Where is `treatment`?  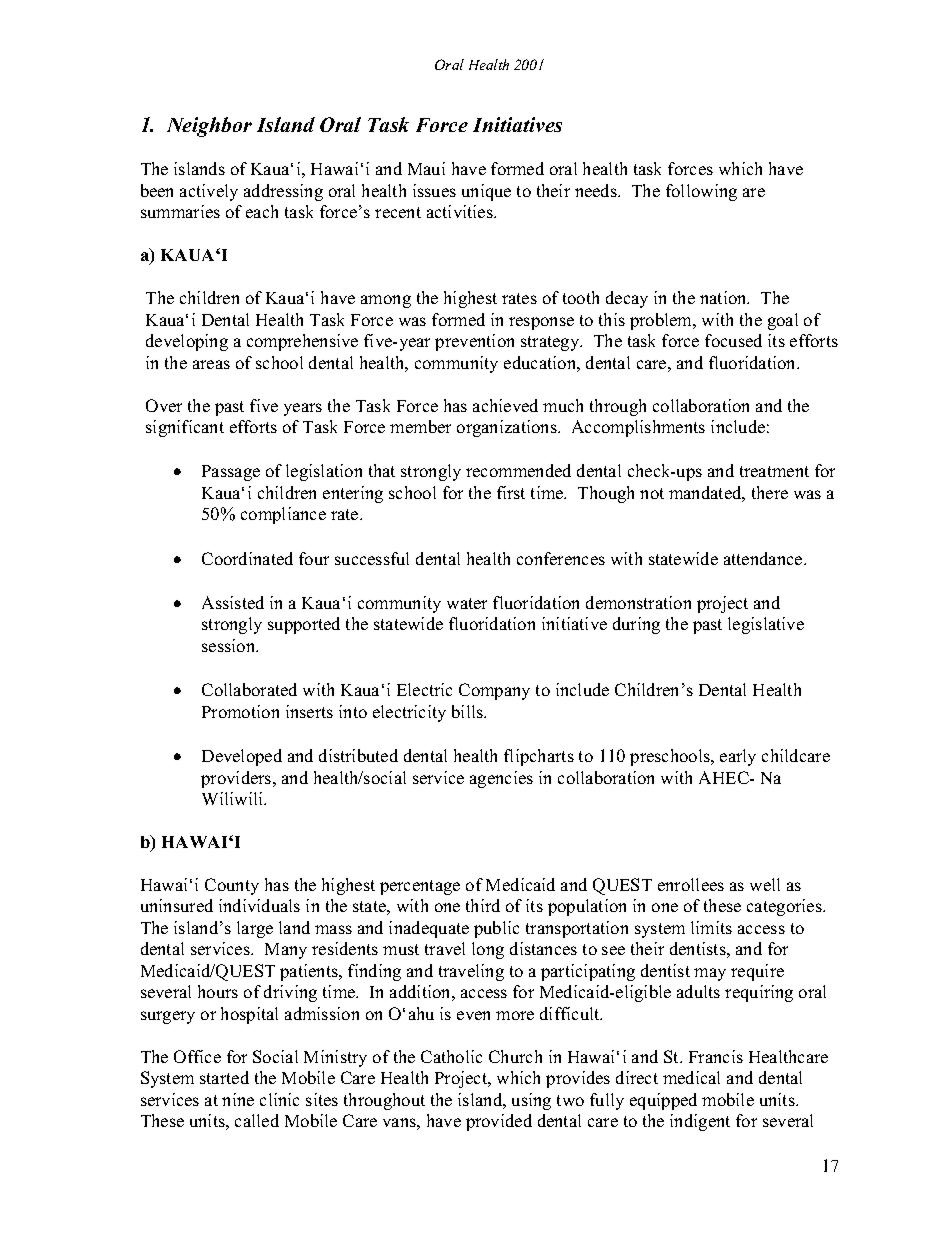 treatment is located at coordinates (774, 471).
